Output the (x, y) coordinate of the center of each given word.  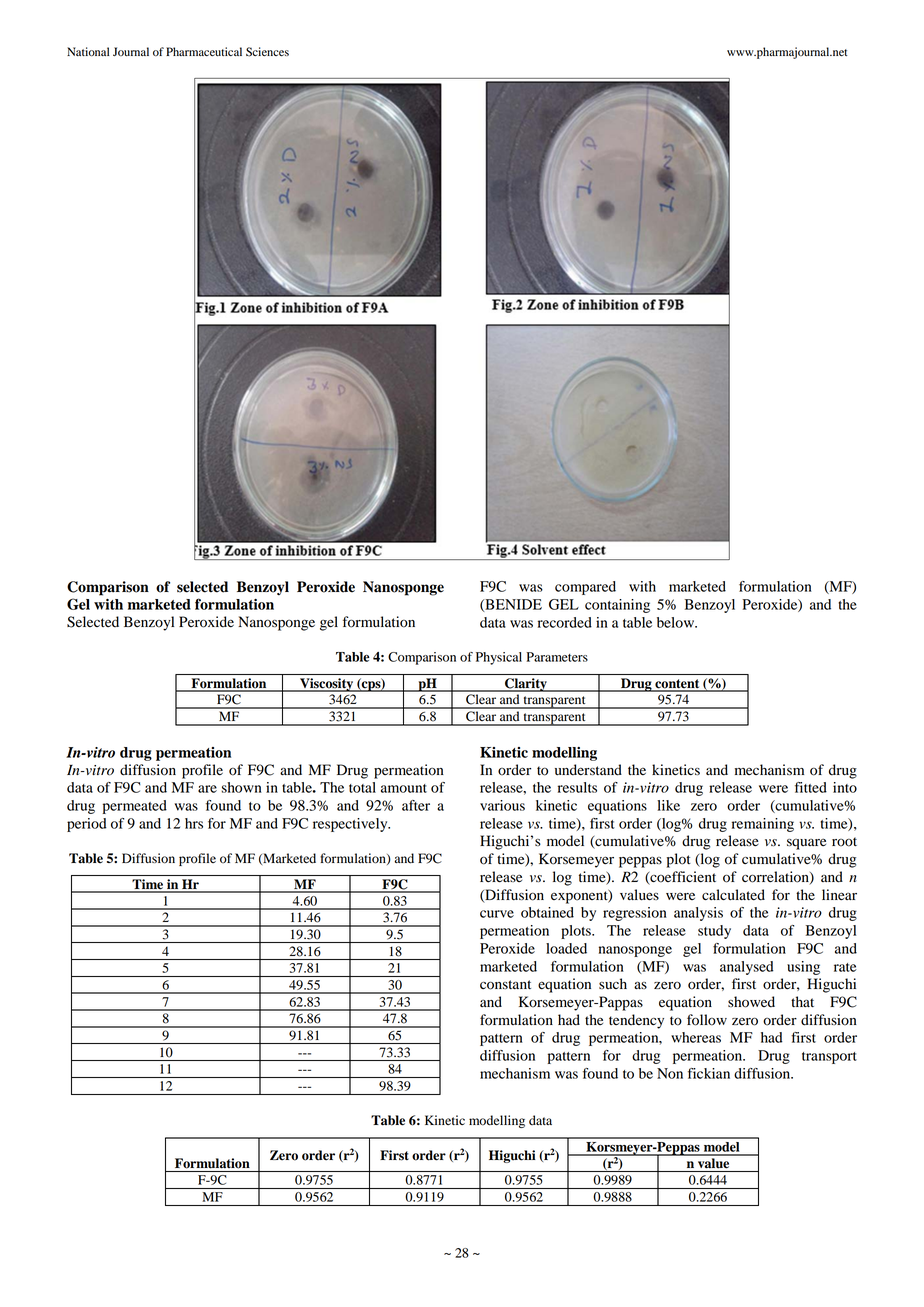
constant (505, 985)
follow (707, 1020)
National (88, 51)
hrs (194, 823)
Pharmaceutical (204, 51)
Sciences (267, 52)
